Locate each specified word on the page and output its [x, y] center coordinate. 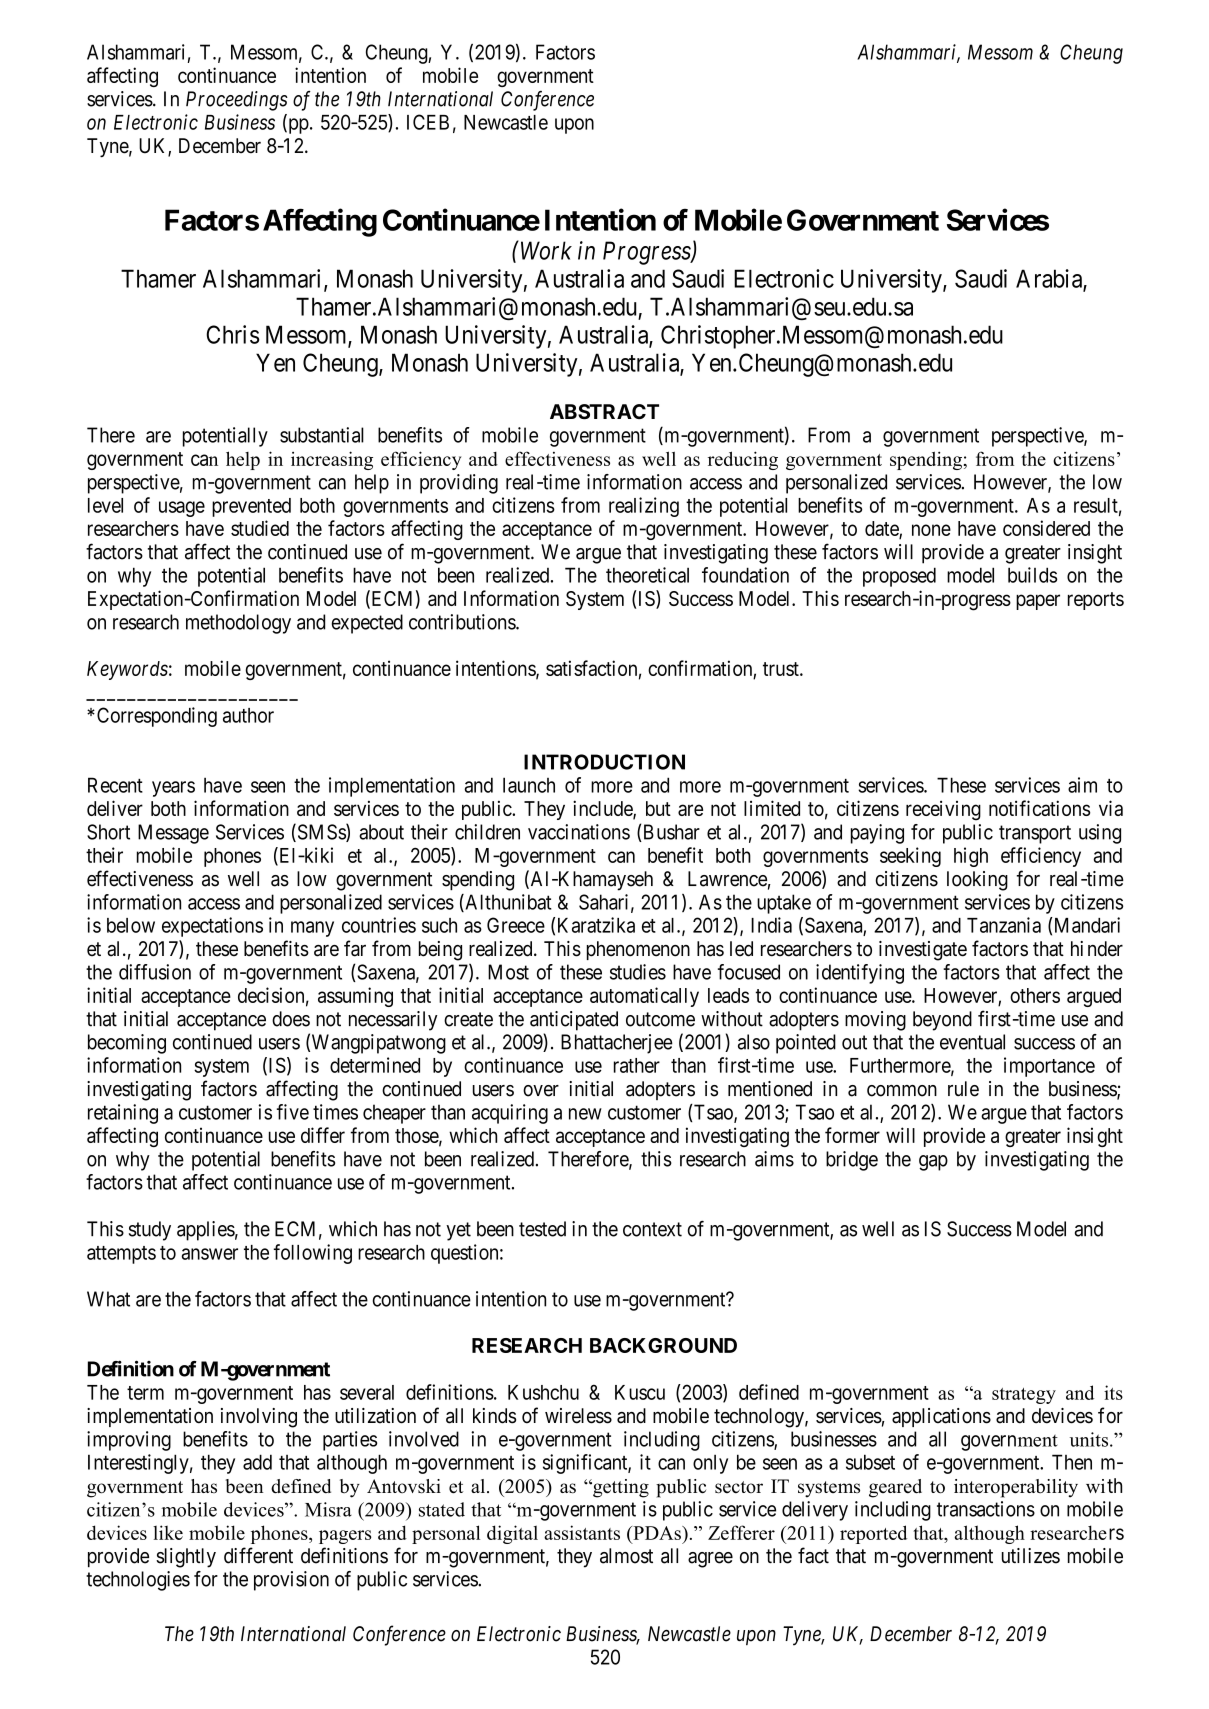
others [1035, 995]
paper [1038, 602]
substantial [322, 435]
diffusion [155, 972]
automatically [644, 997]
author [248, 715]
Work [545, 250]
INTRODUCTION [604, 762]
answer [210, 1254]
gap [933, 1163]
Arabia [1050, 279]
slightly [186, 1558]
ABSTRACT [604, 412]
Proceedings [237, 101]
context [652, 1229]
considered [1046, 528]
